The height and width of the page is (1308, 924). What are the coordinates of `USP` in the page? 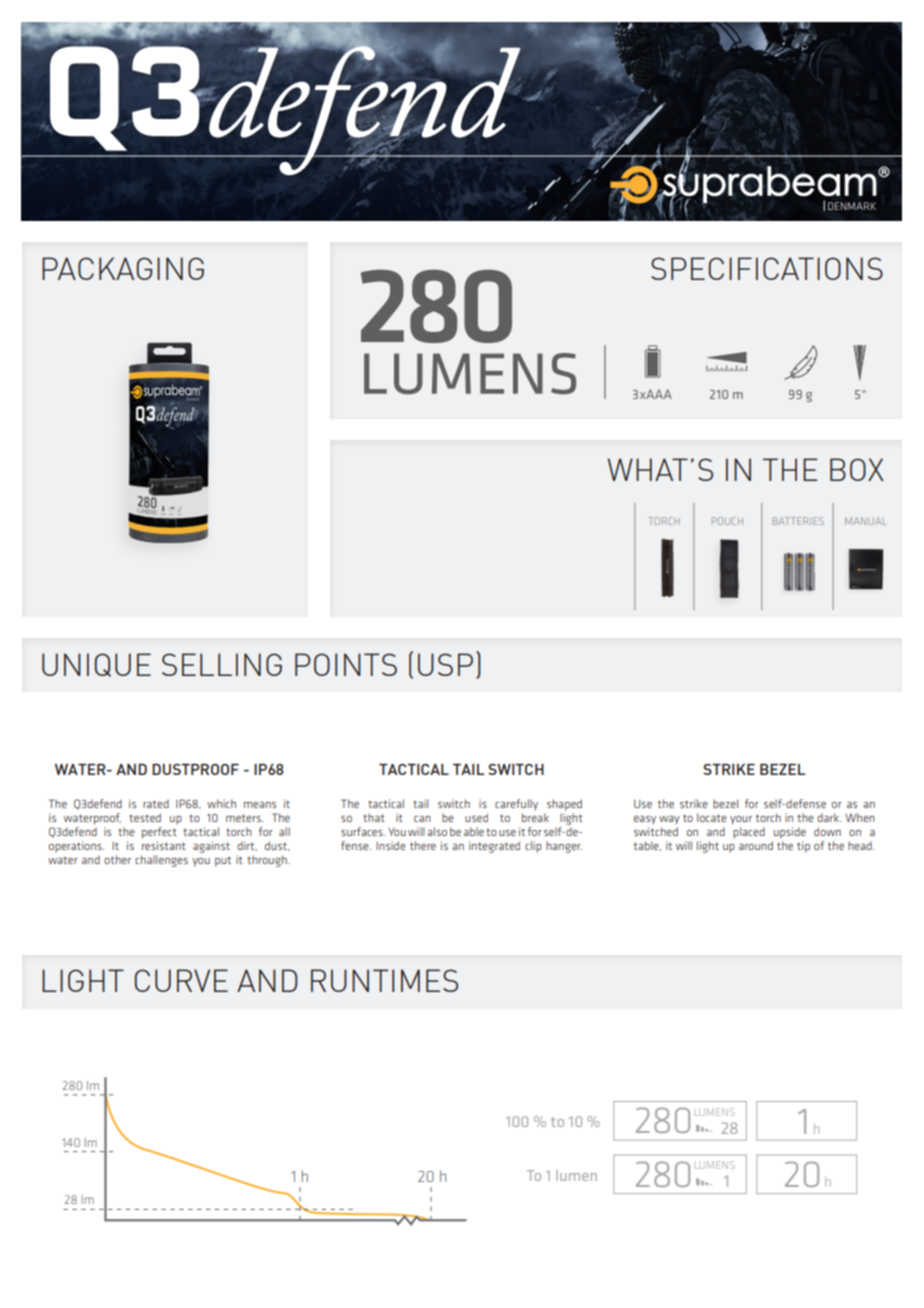 It's located at (445, 664).
